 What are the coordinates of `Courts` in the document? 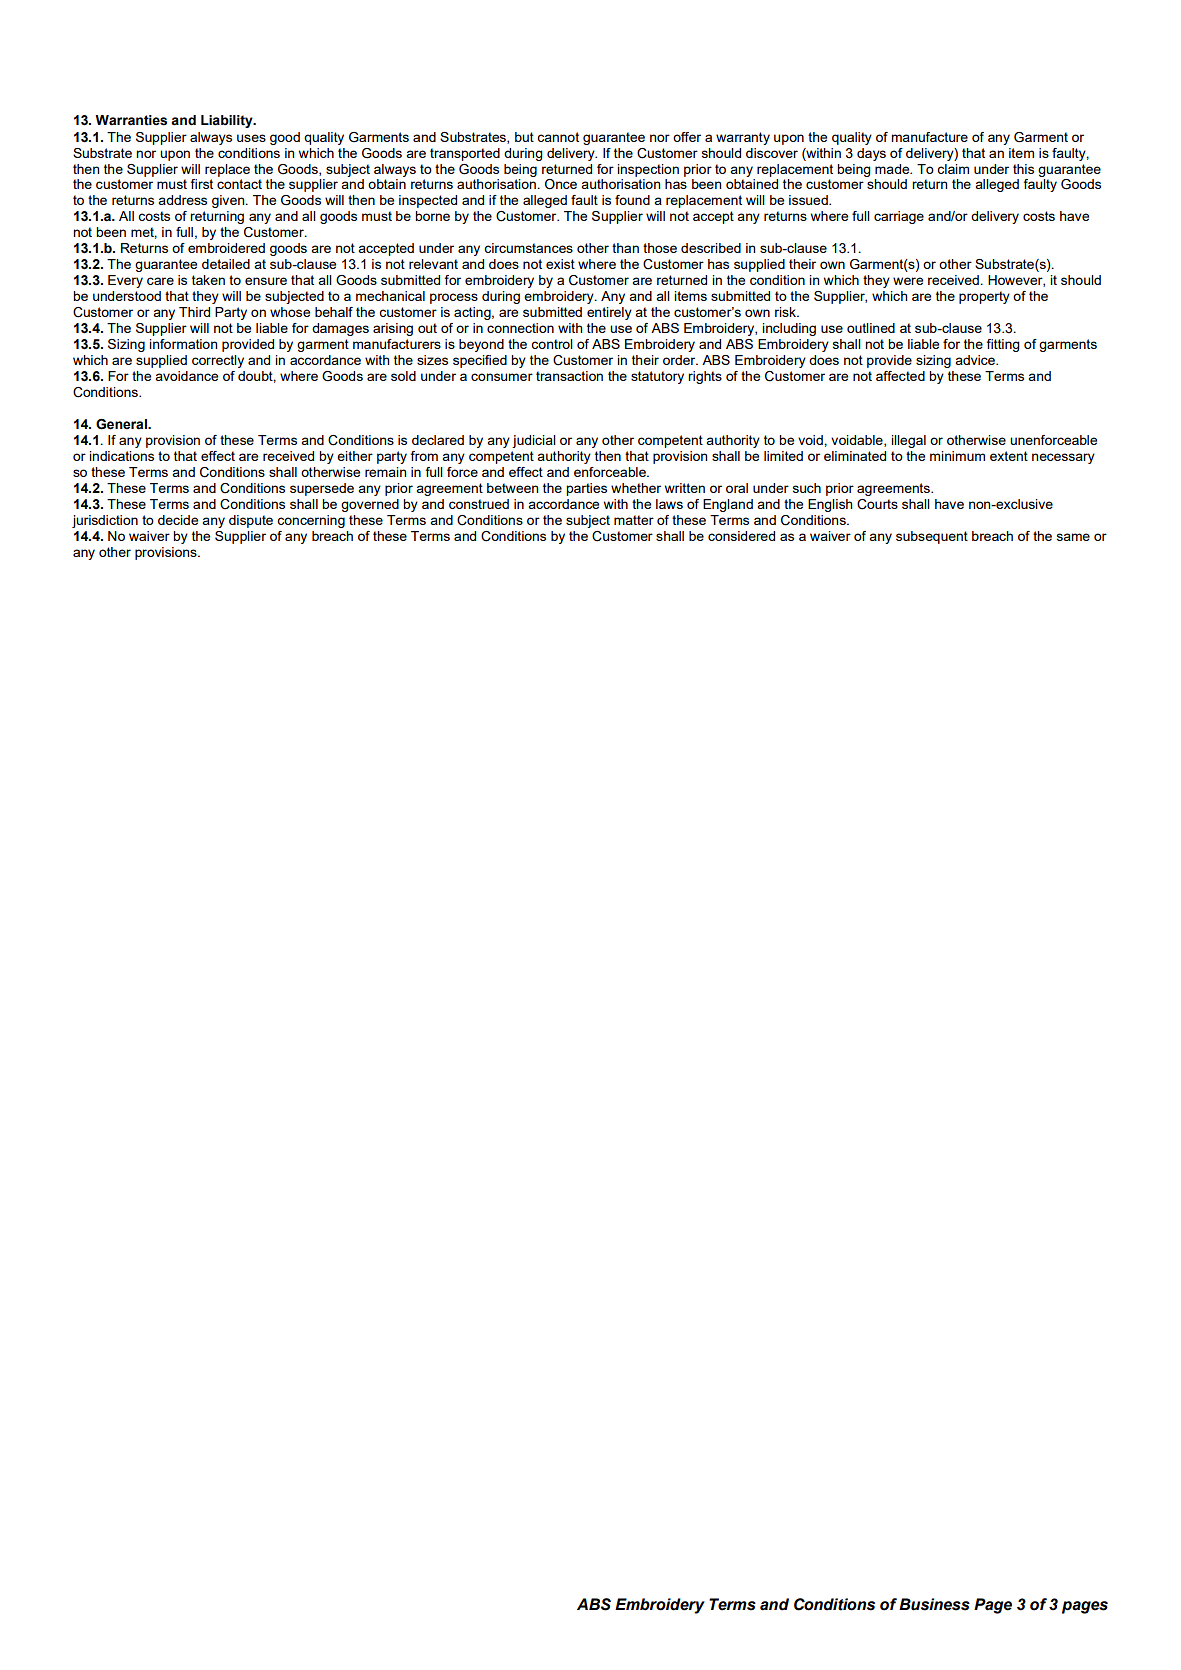 It's located at (877, 504).
